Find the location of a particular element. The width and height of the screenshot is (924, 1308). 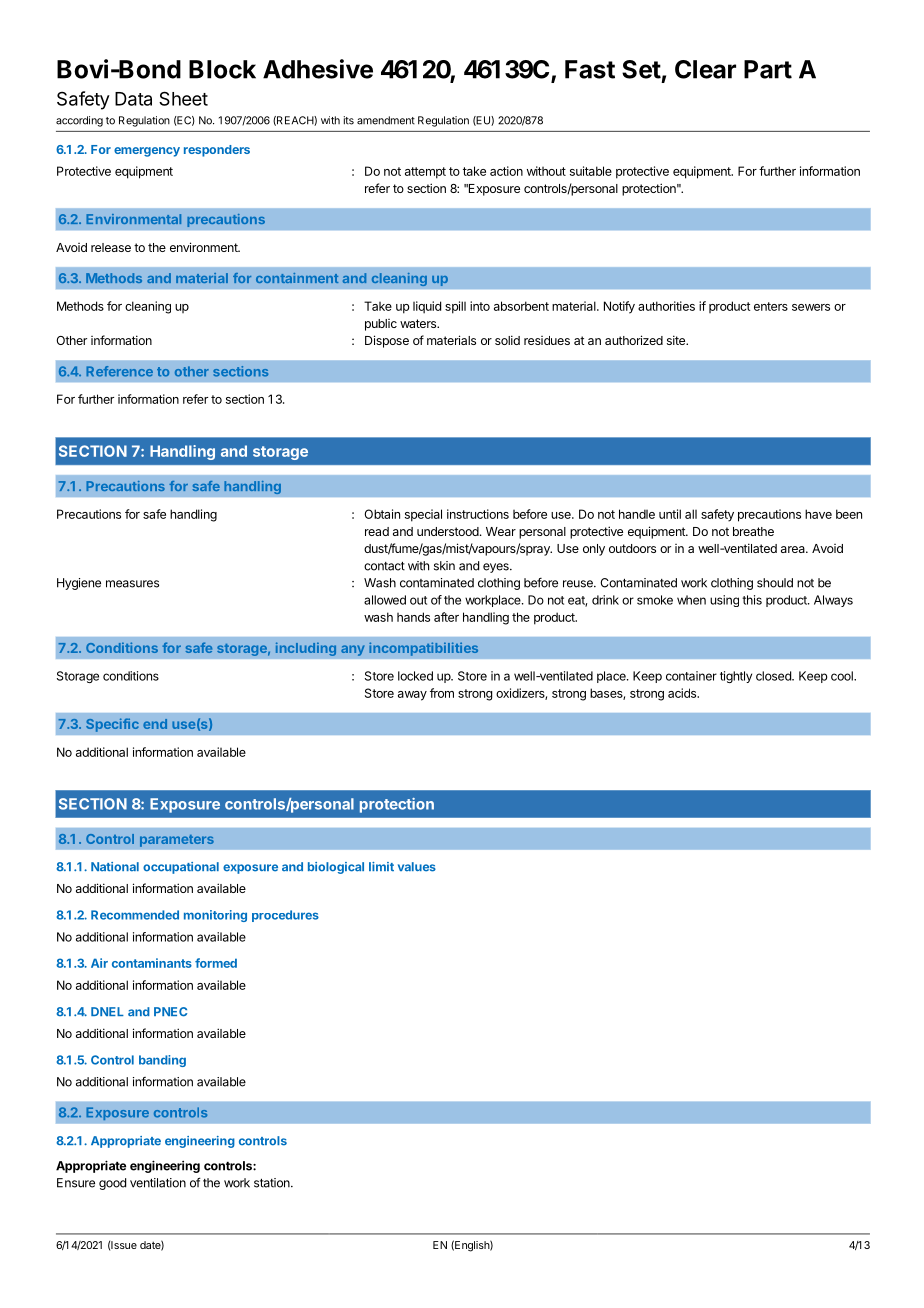

values is located at coordinates (417, 867).
